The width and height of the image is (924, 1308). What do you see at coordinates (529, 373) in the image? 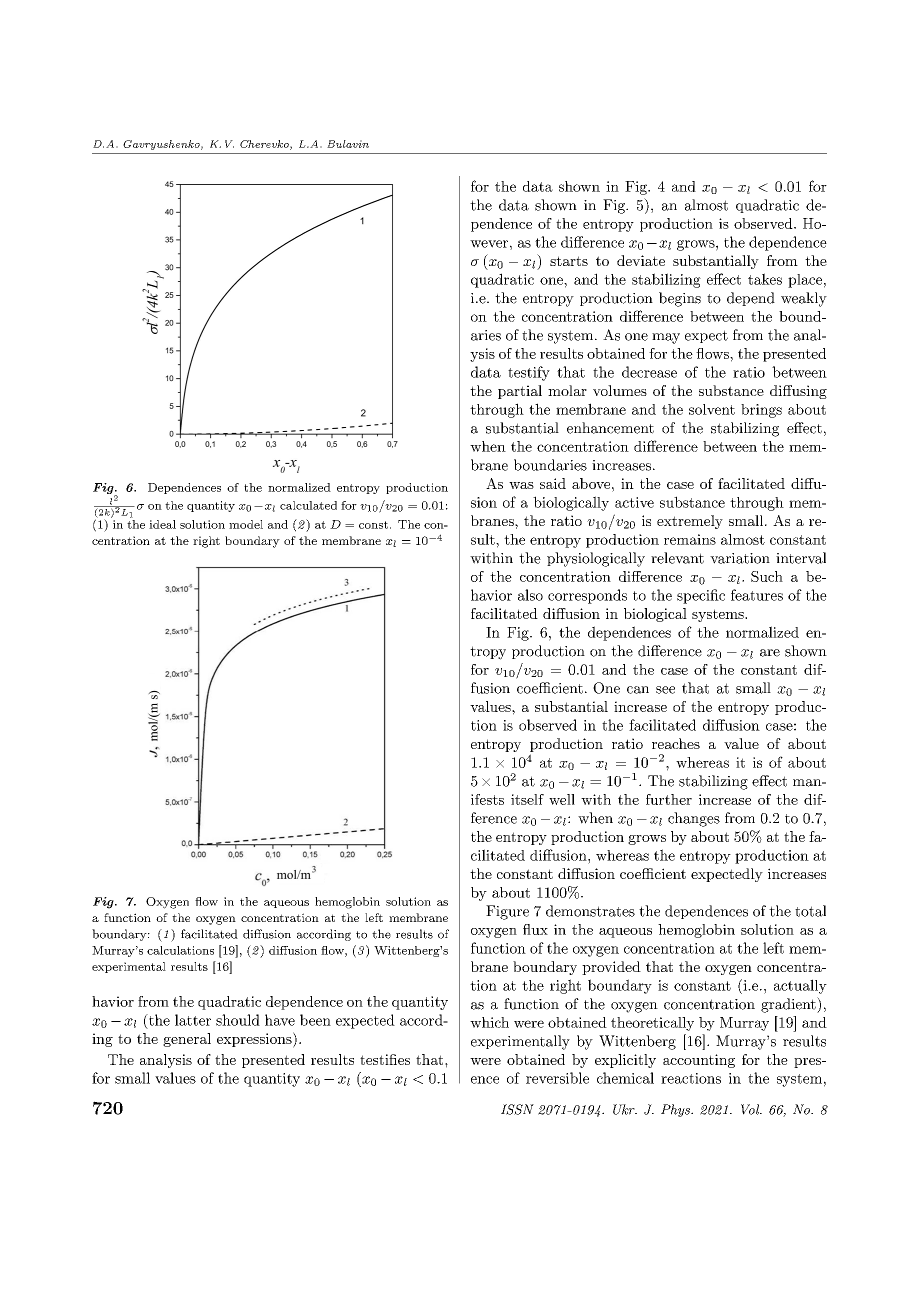
I see `testify` at bounding box center [529, 373].
